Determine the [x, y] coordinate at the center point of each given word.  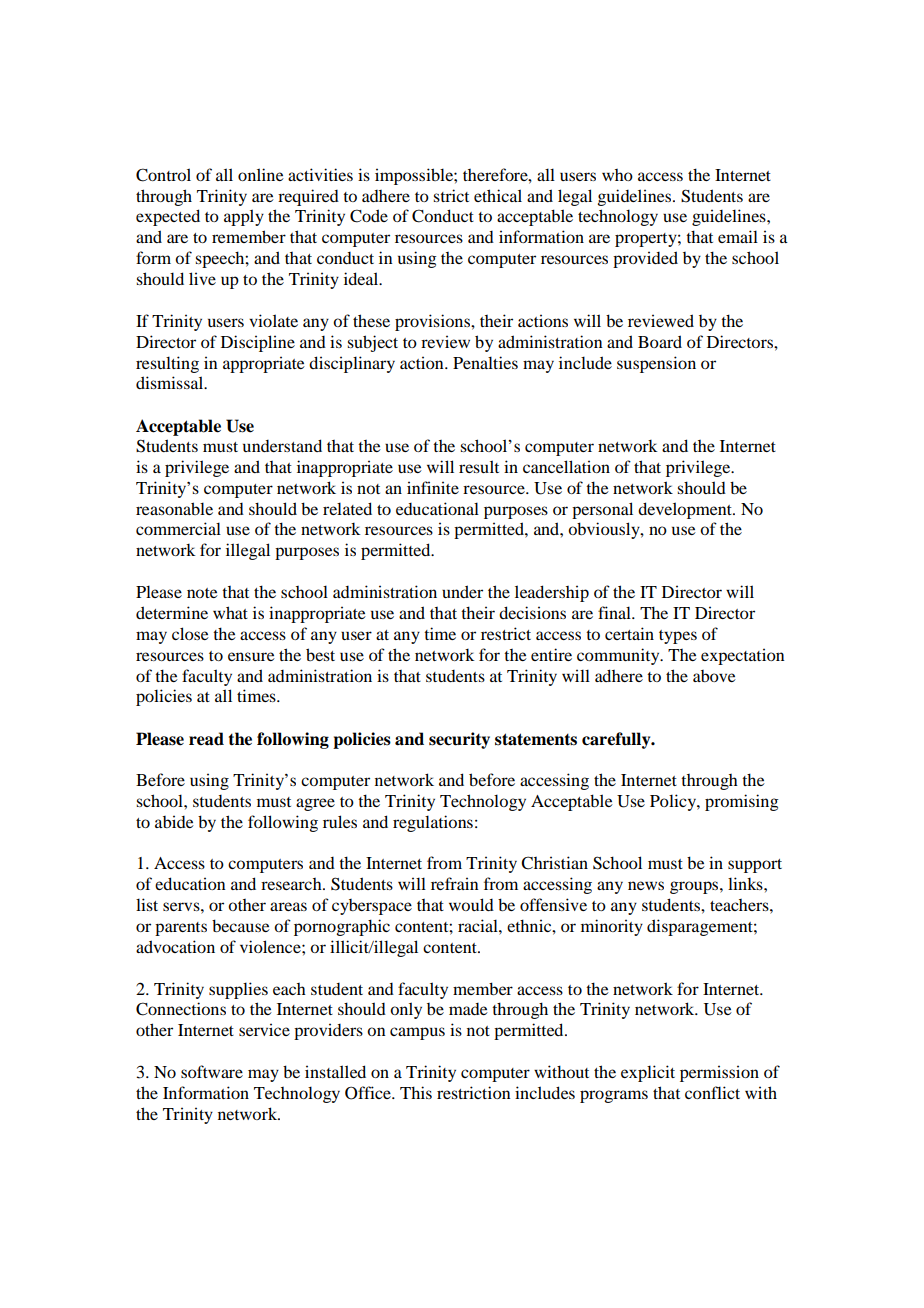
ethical [498, 195]
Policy [674, 802]
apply [244, 217]
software [212, 1071]
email [738, 236]
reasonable [174, 508]
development [686, 510]
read [206, 739]
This [416, 1092]
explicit [648, 1073]
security [459, 740]
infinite [433, 487]
